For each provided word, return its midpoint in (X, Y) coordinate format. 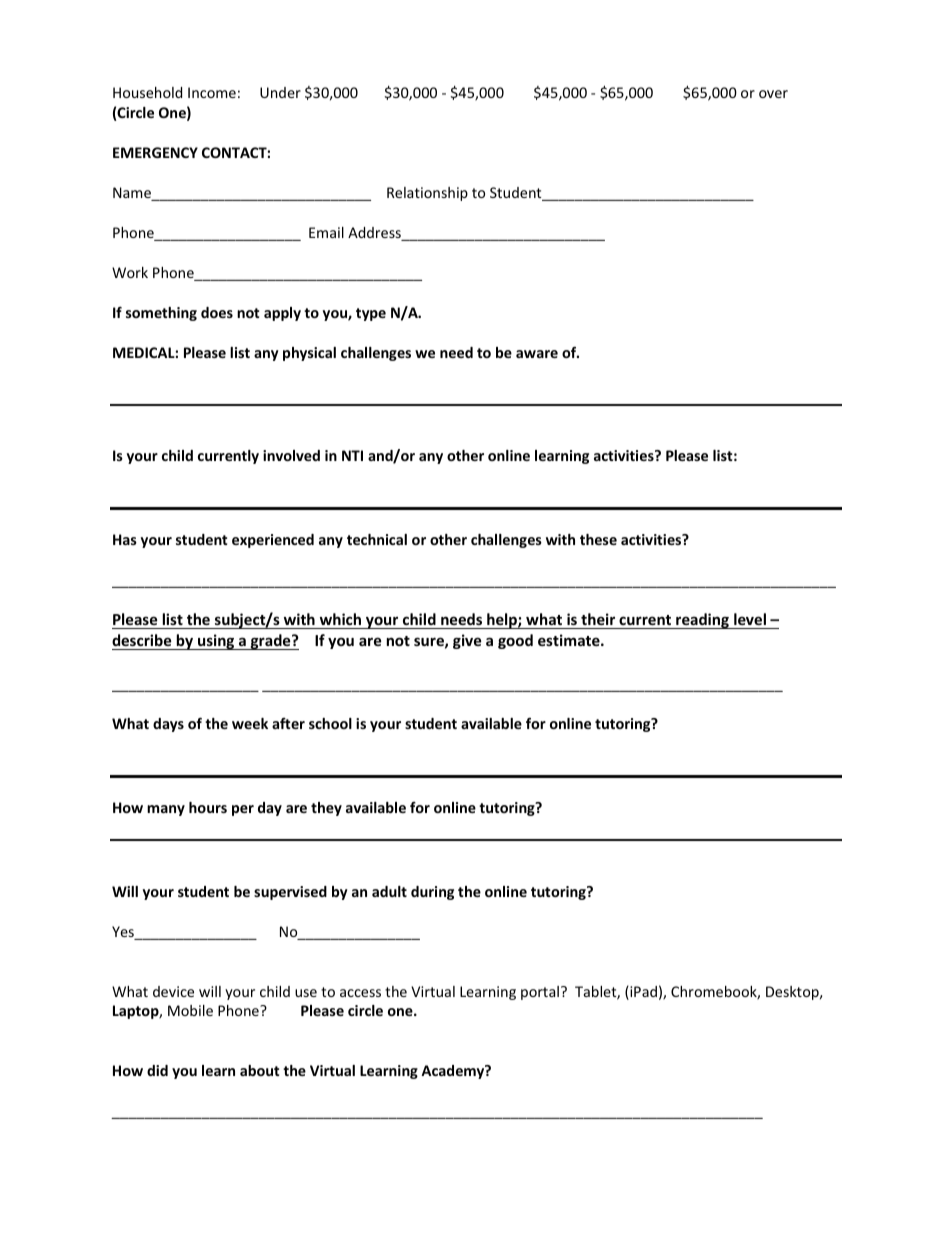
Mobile (190, 1010)
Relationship (427, 194)
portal (540, 993)
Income (212, 92)
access (360, 993)
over (773, 94)
